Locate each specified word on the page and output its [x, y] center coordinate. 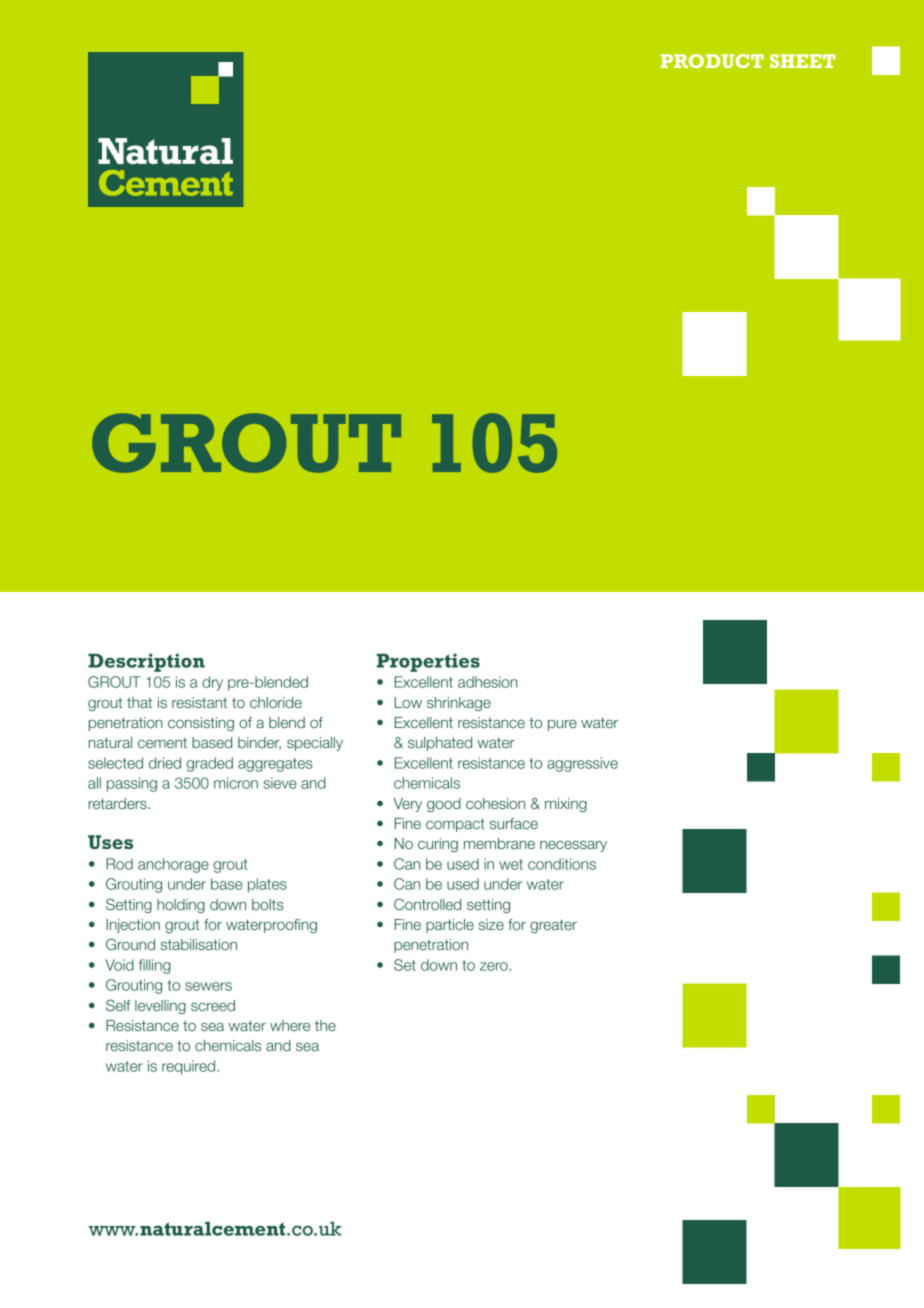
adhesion [488, 682]
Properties [428, 662]
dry [212, 683]
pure [562, 725]
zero [495, 966]
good [444, 805]
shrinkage [459, 704]
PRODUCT [712, 61]
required [190, 1067]
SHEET [802, 61]
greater [553, 926]
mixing [566, 805]
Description [146, 662]
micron [236, 783]
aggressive [582, 764]
